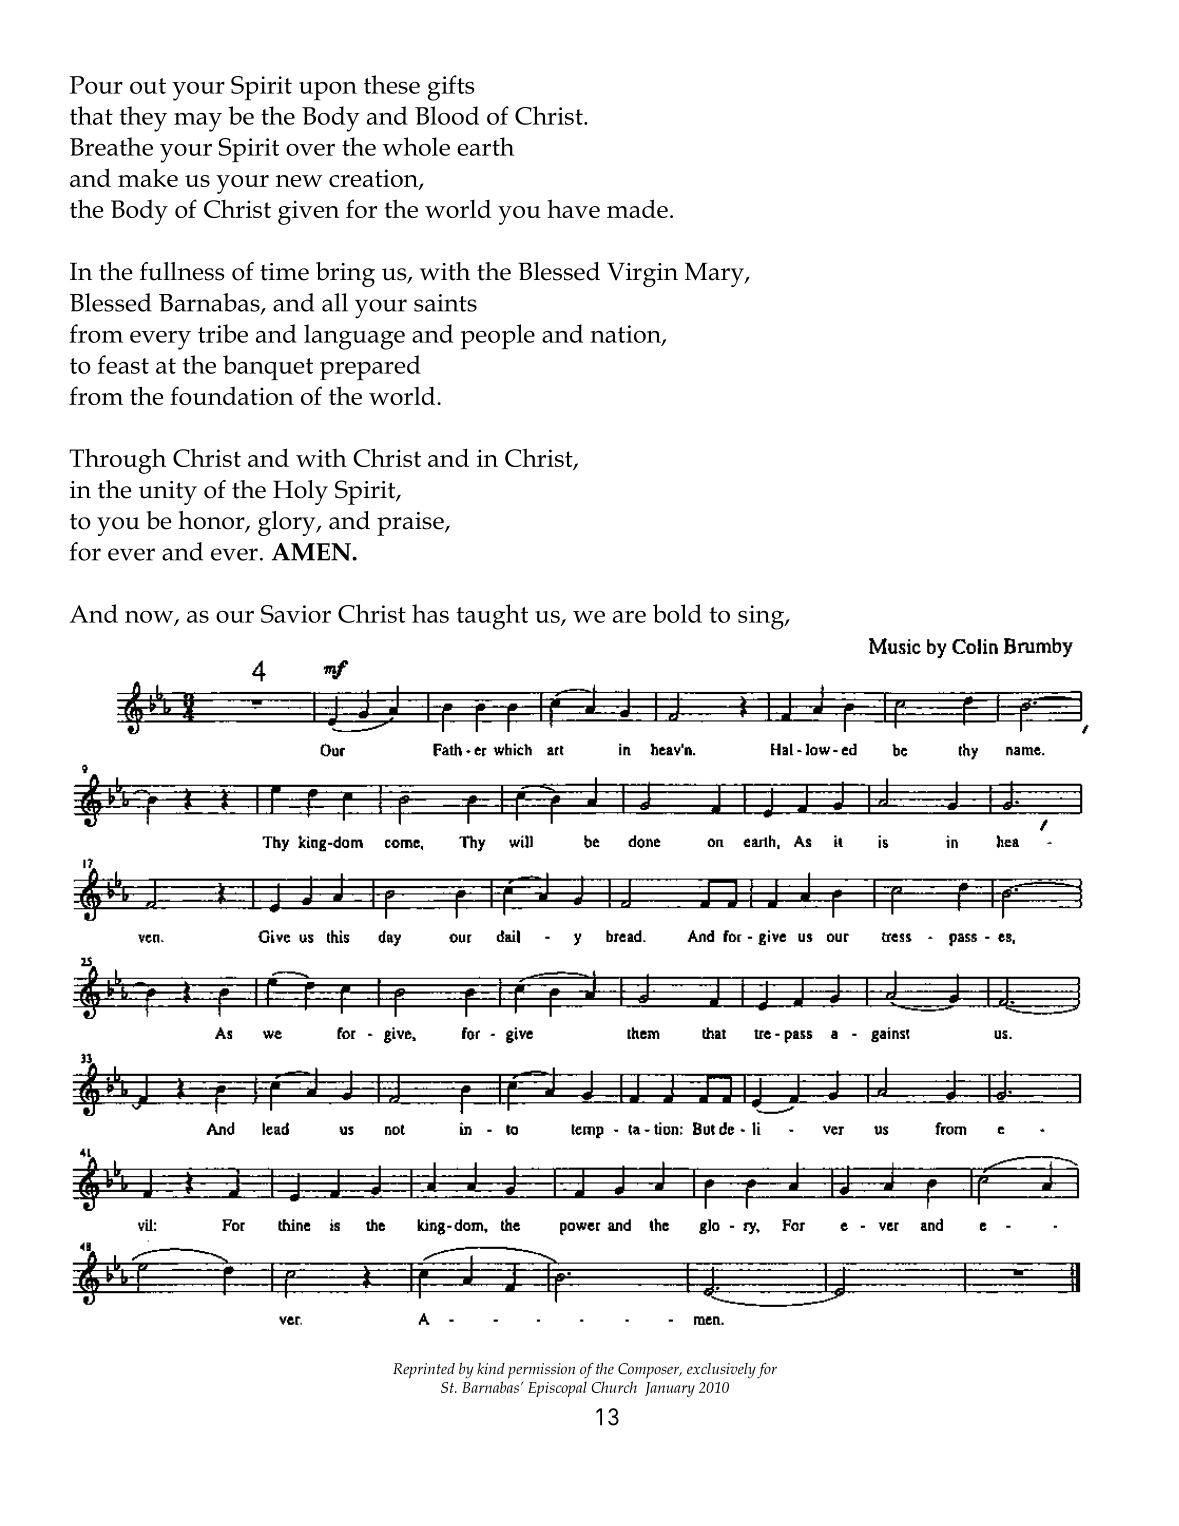 The height and width of the page is (1526, 1179). What do you see at coordinates (491, 1368) in the page?
I see `kind` at bounding box center [491, 1368].
